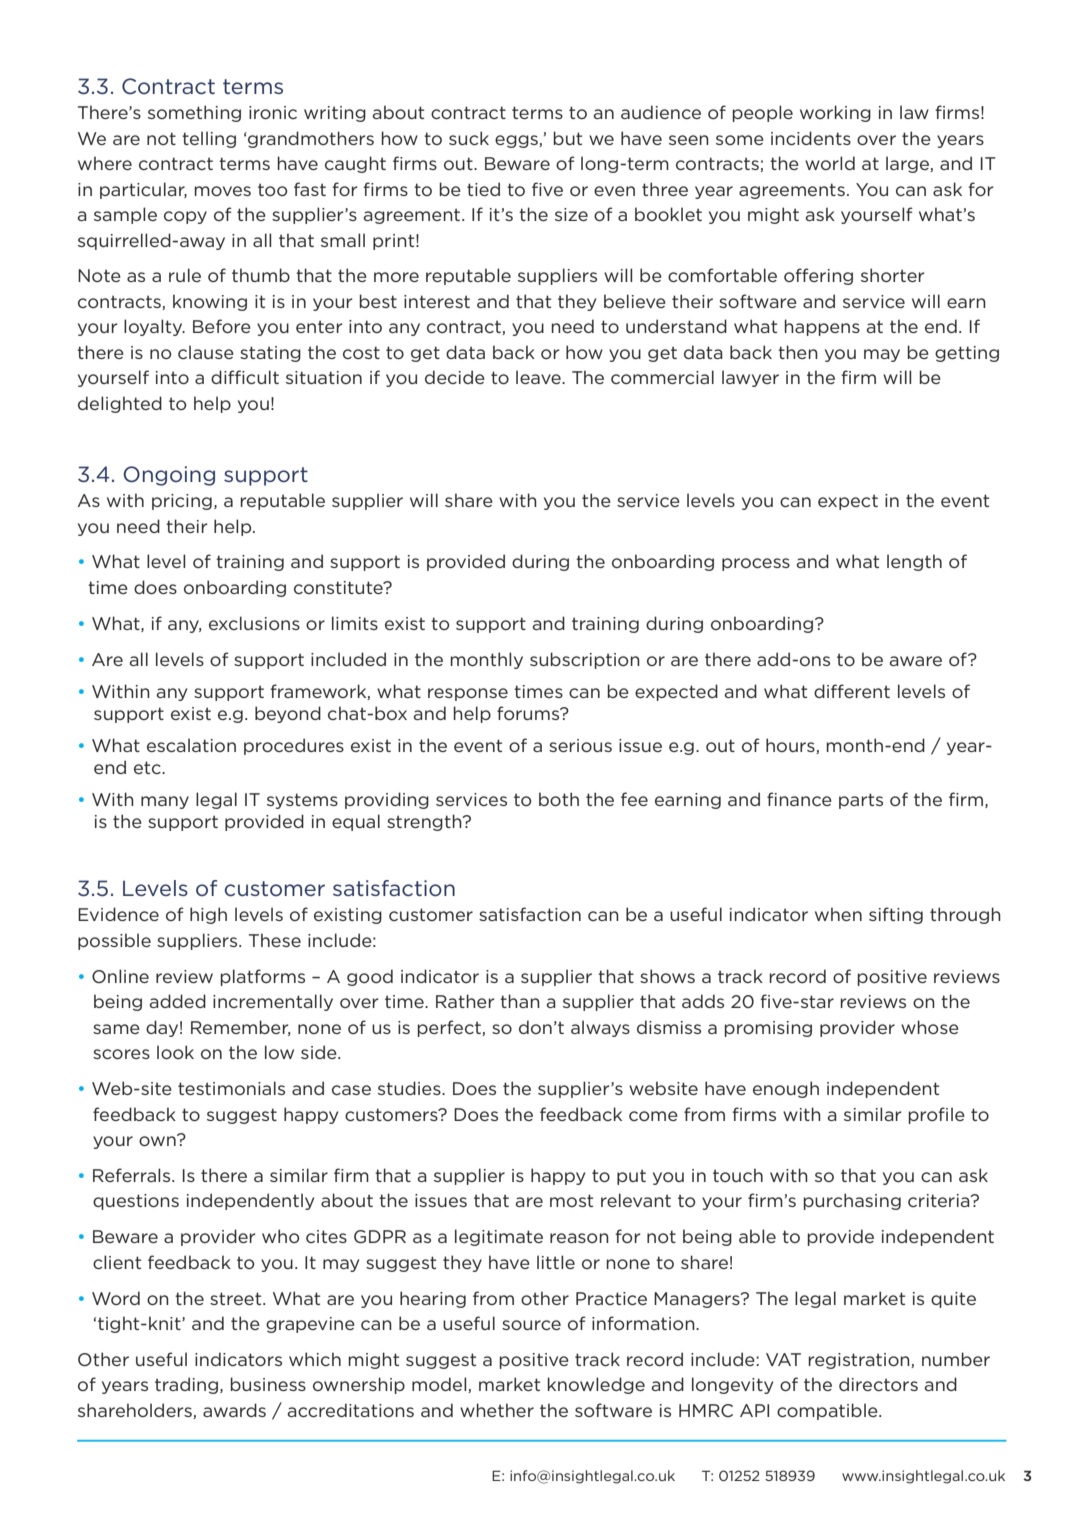 This screenshot has width=1084, height=1534. What do you see at coordinates (497, 1410) in the screenshot?
I see `whether` at bounding box center [497, 1410].
